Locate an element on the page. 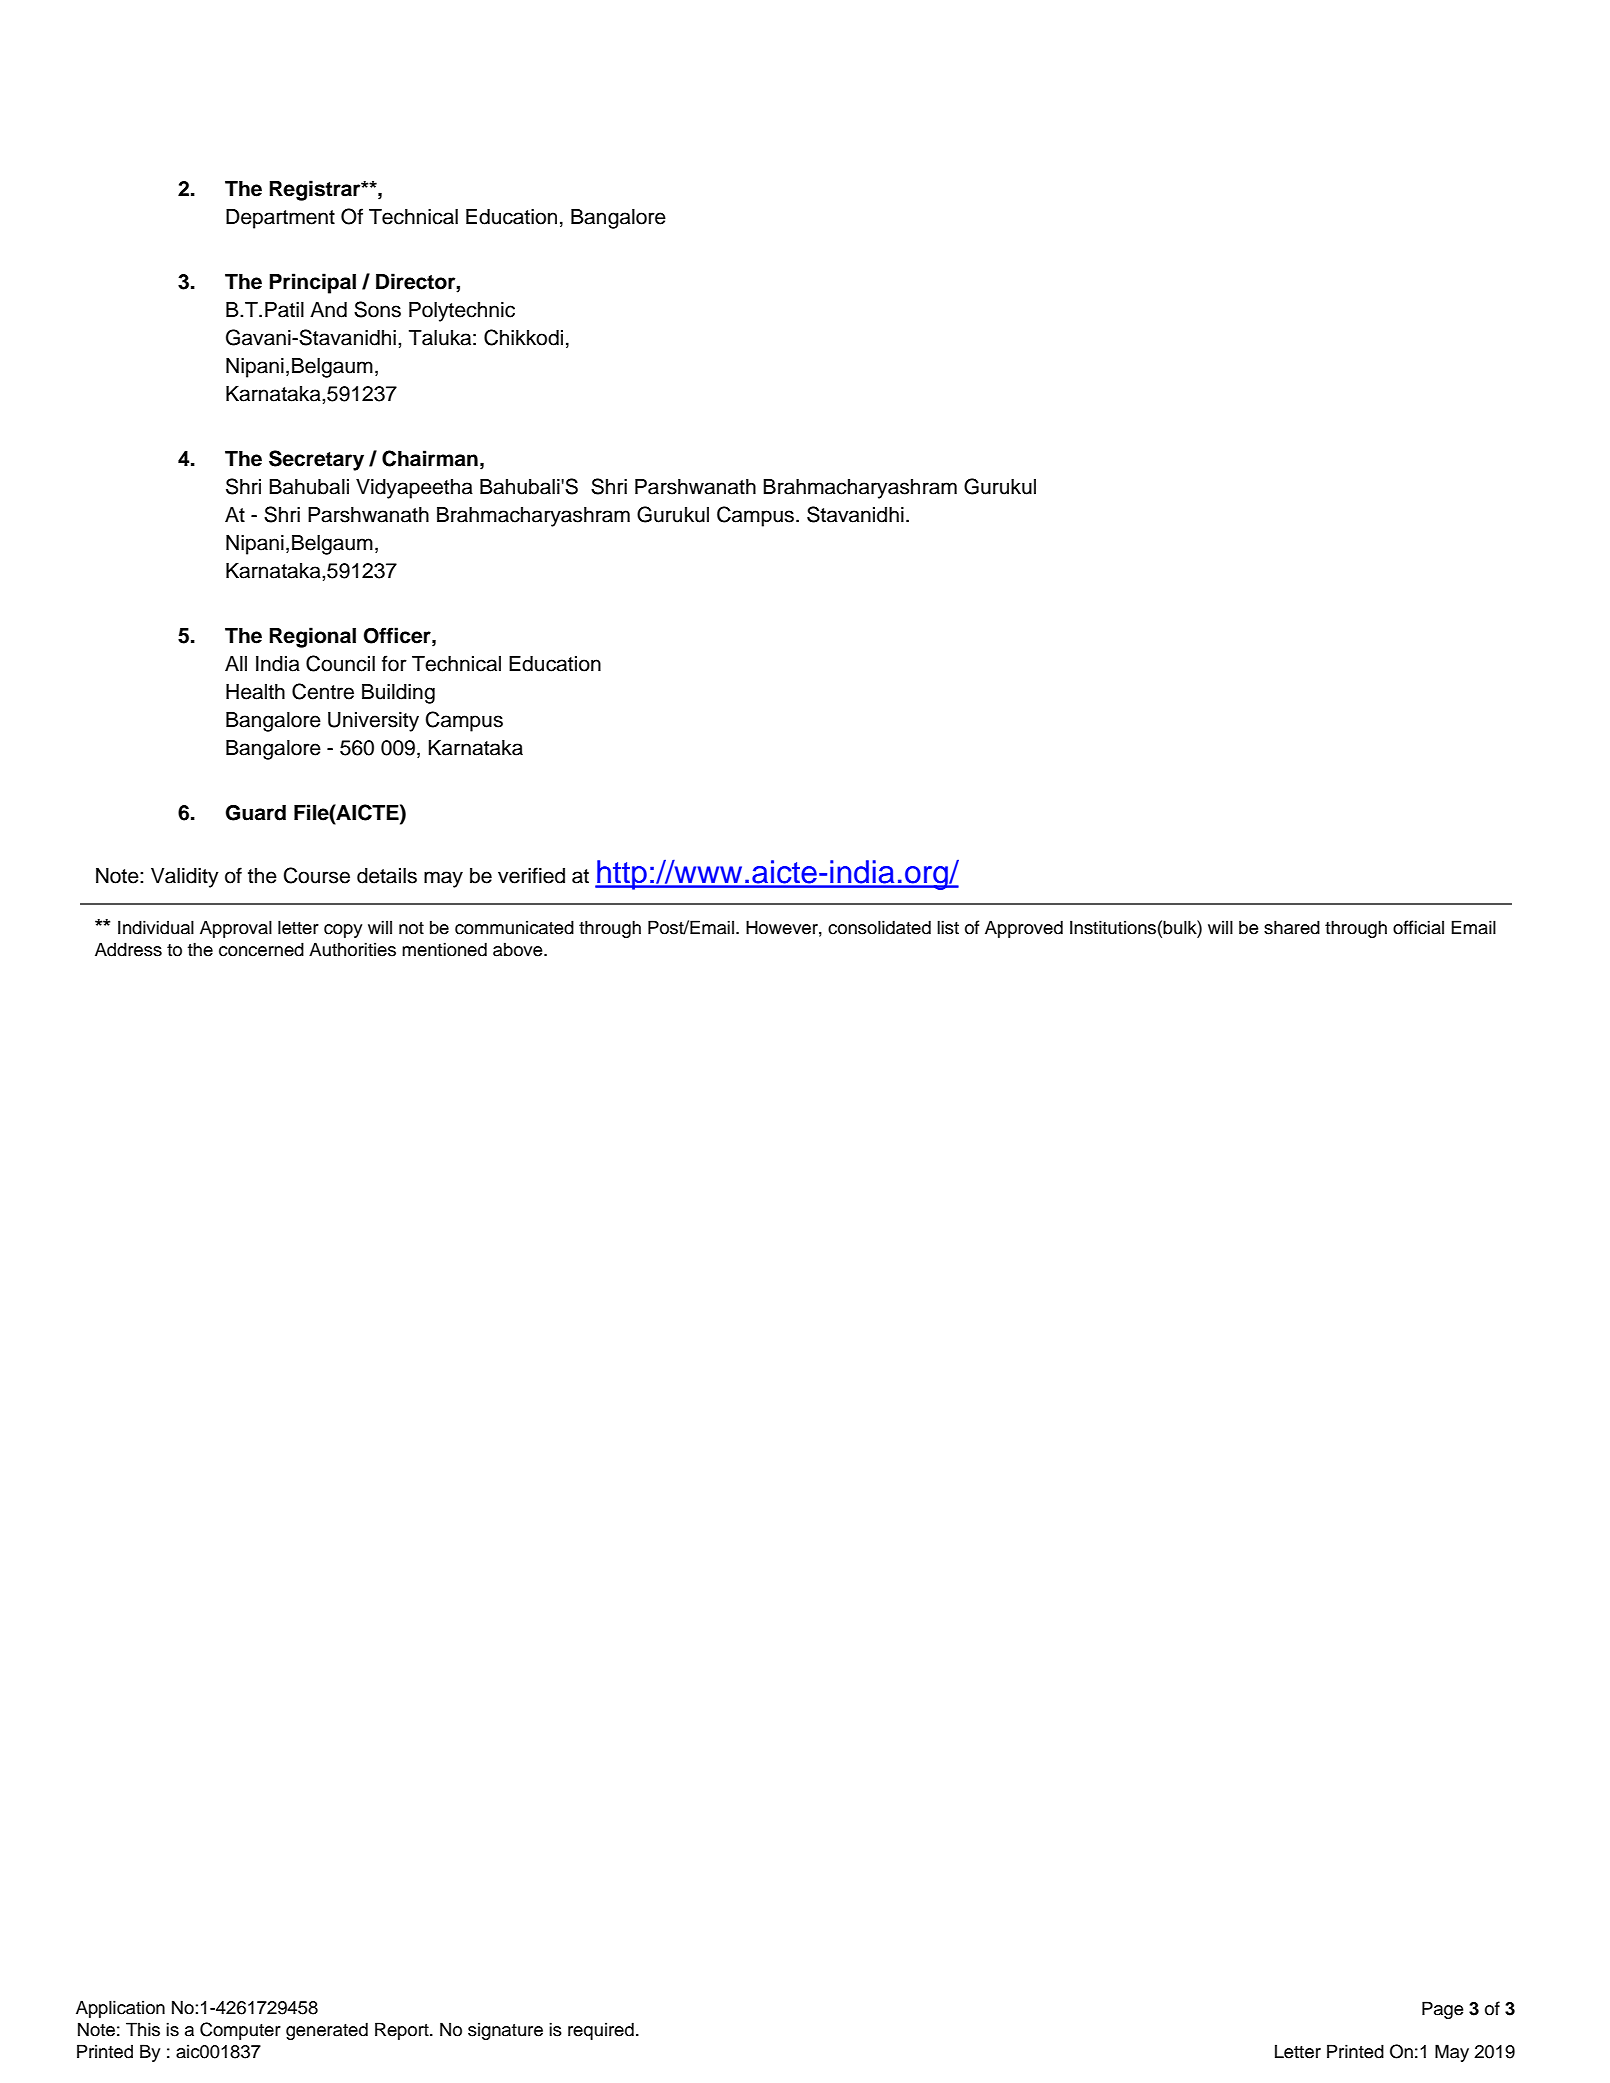 Image resolution: width=1610 pixels, height=2083 pixels. Polytechnic is located at coordinates (462, 312).
